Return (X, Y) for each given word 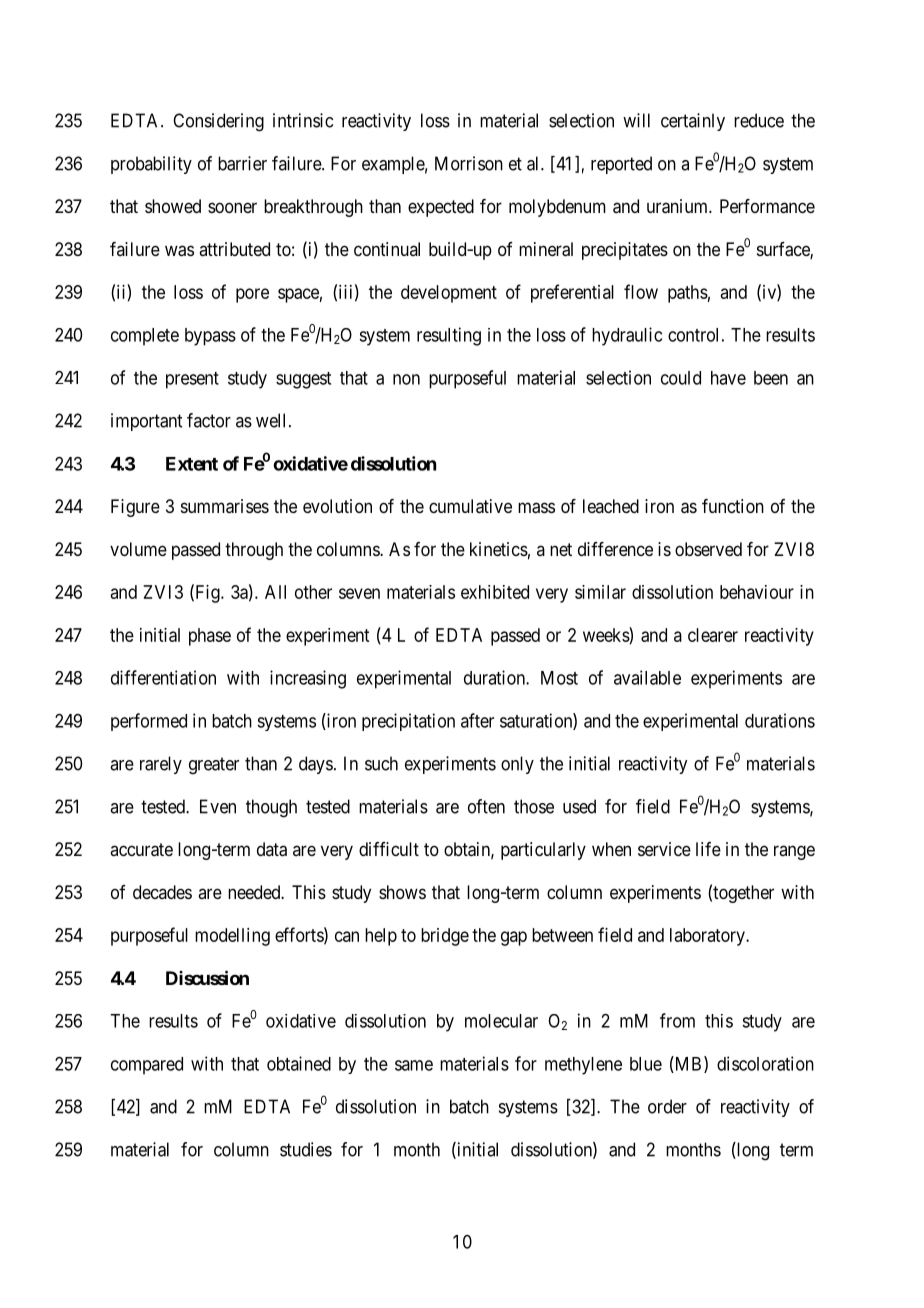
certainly (693, 122)
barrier (242, 163)
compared (147, 1066)
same (414, 1065)
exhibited (495, 592)
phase (210, 637)
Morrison (469, 163)
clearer (713, 635)
